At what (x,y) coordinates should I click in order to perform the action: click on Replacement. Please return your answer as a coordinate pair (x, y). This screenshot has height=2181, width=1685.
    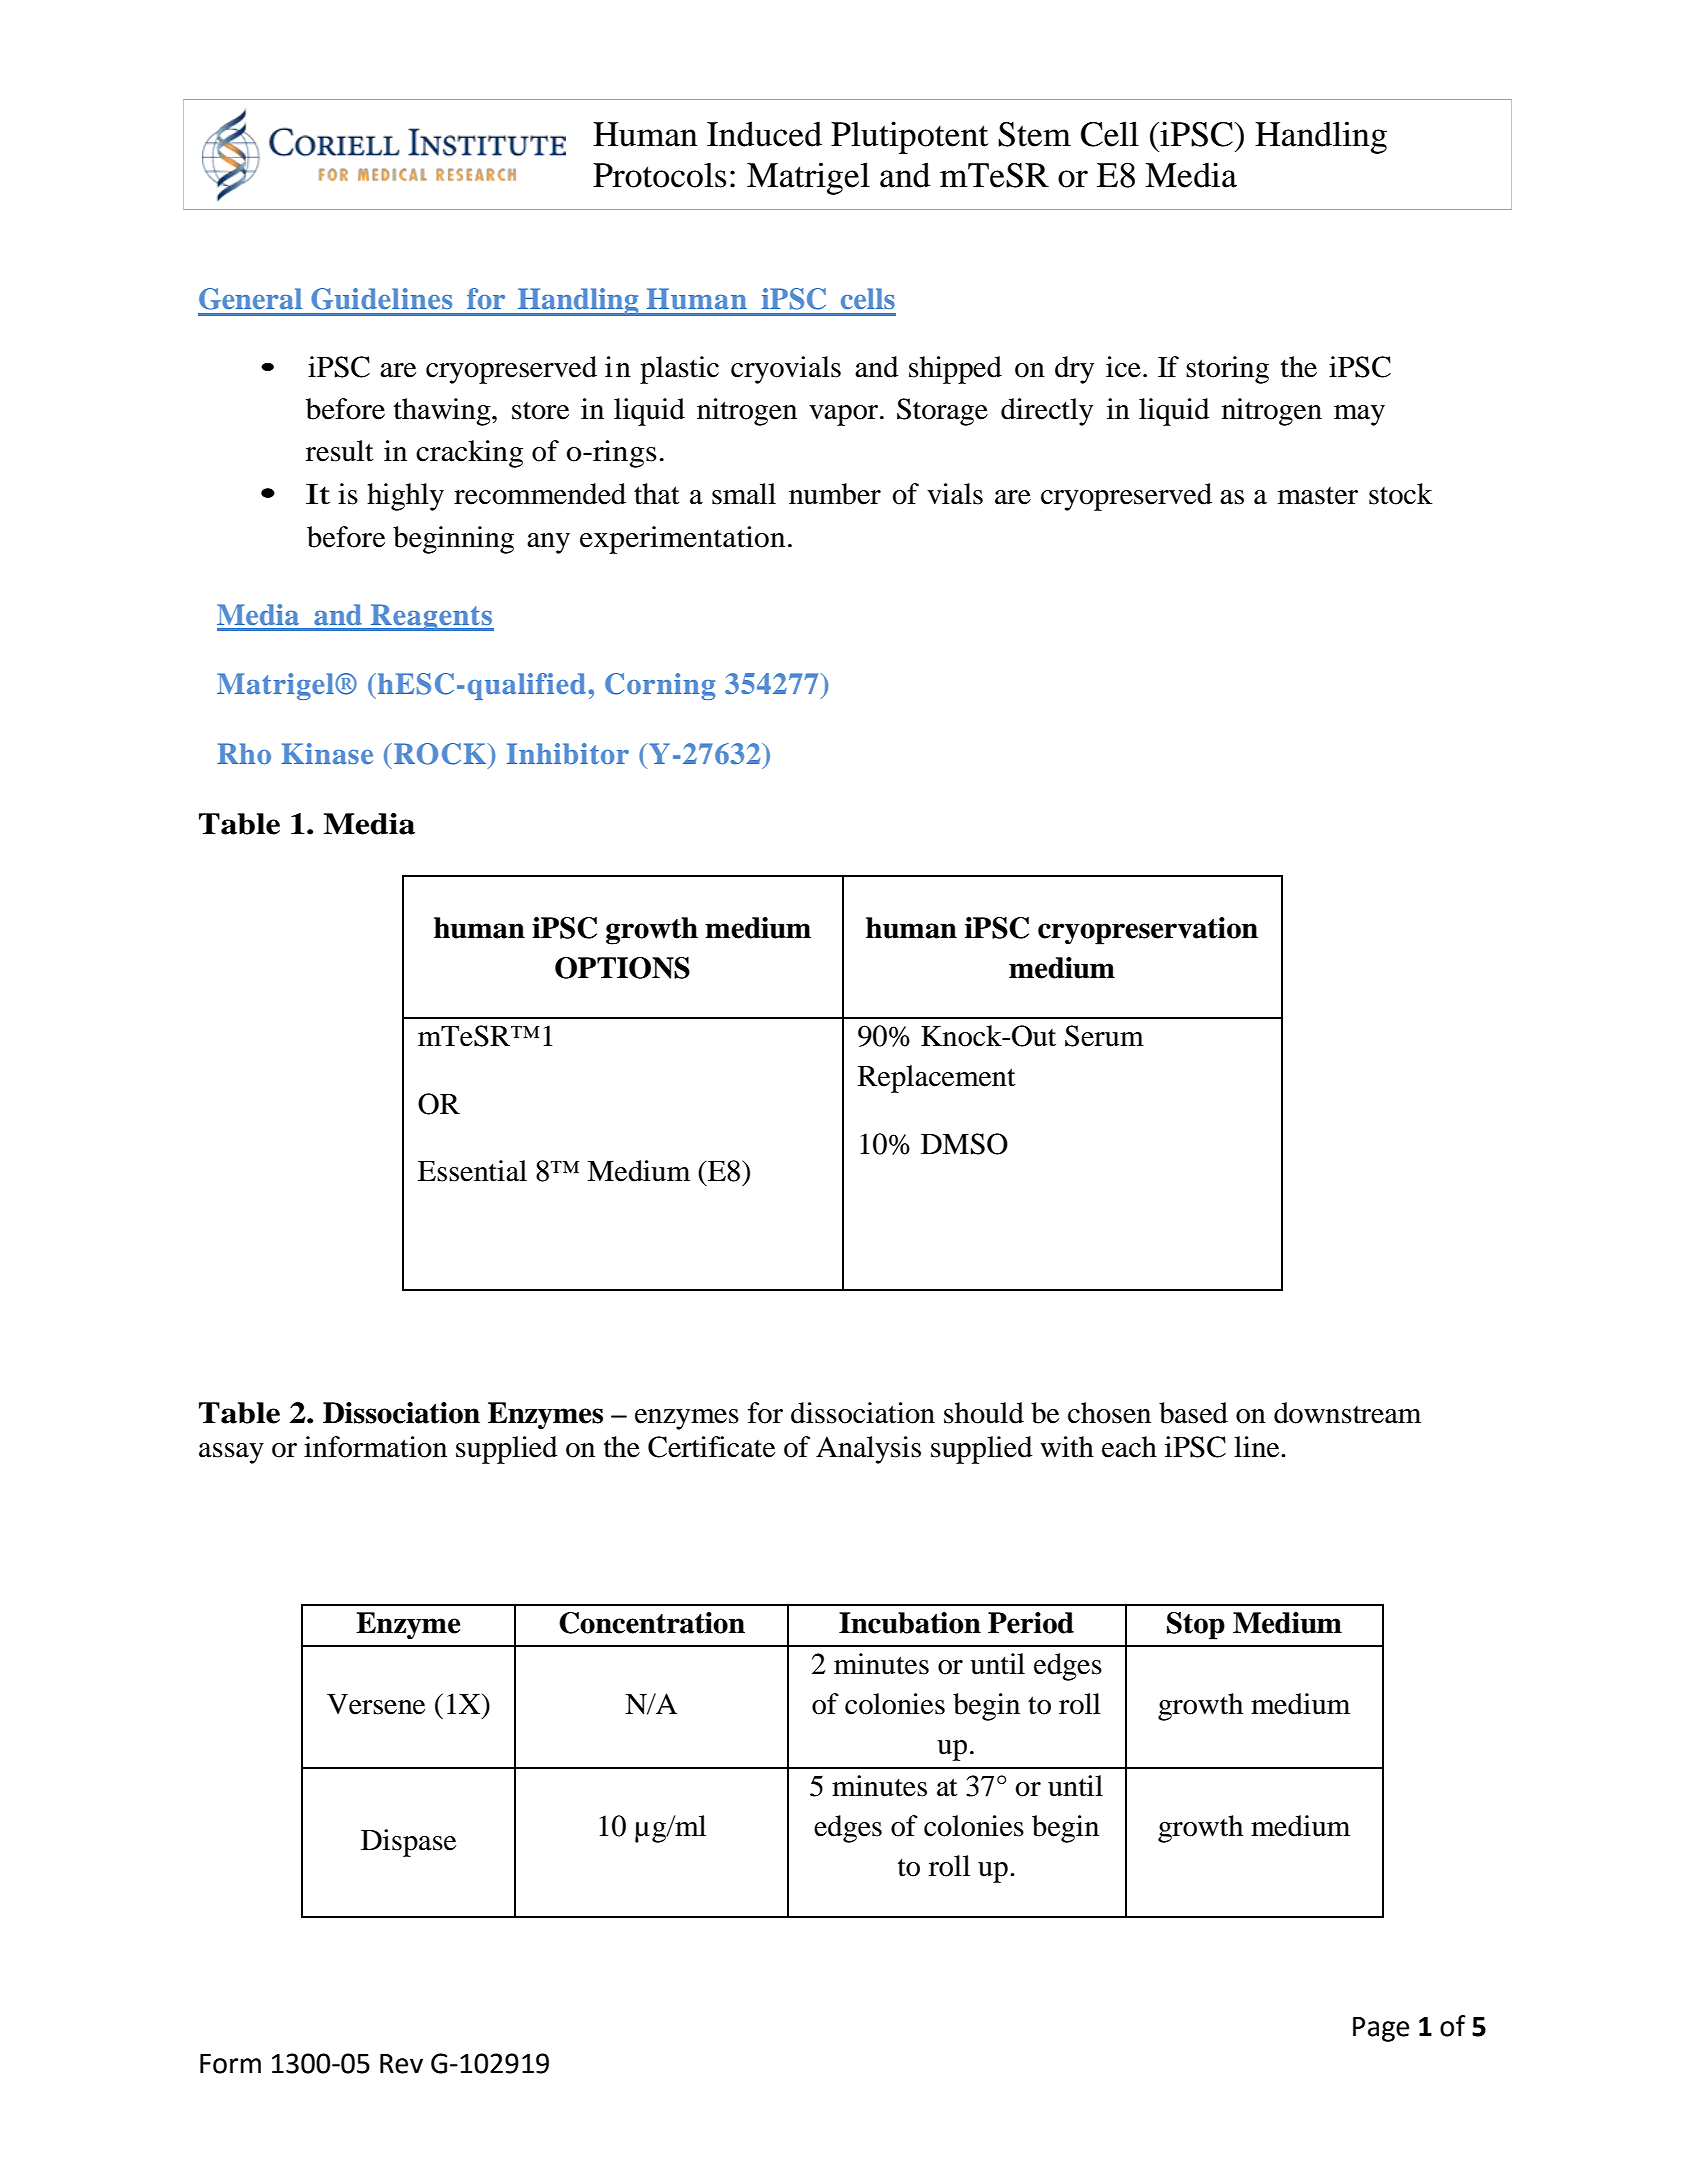
    Looking at the image, I should click on (937, 1079).
